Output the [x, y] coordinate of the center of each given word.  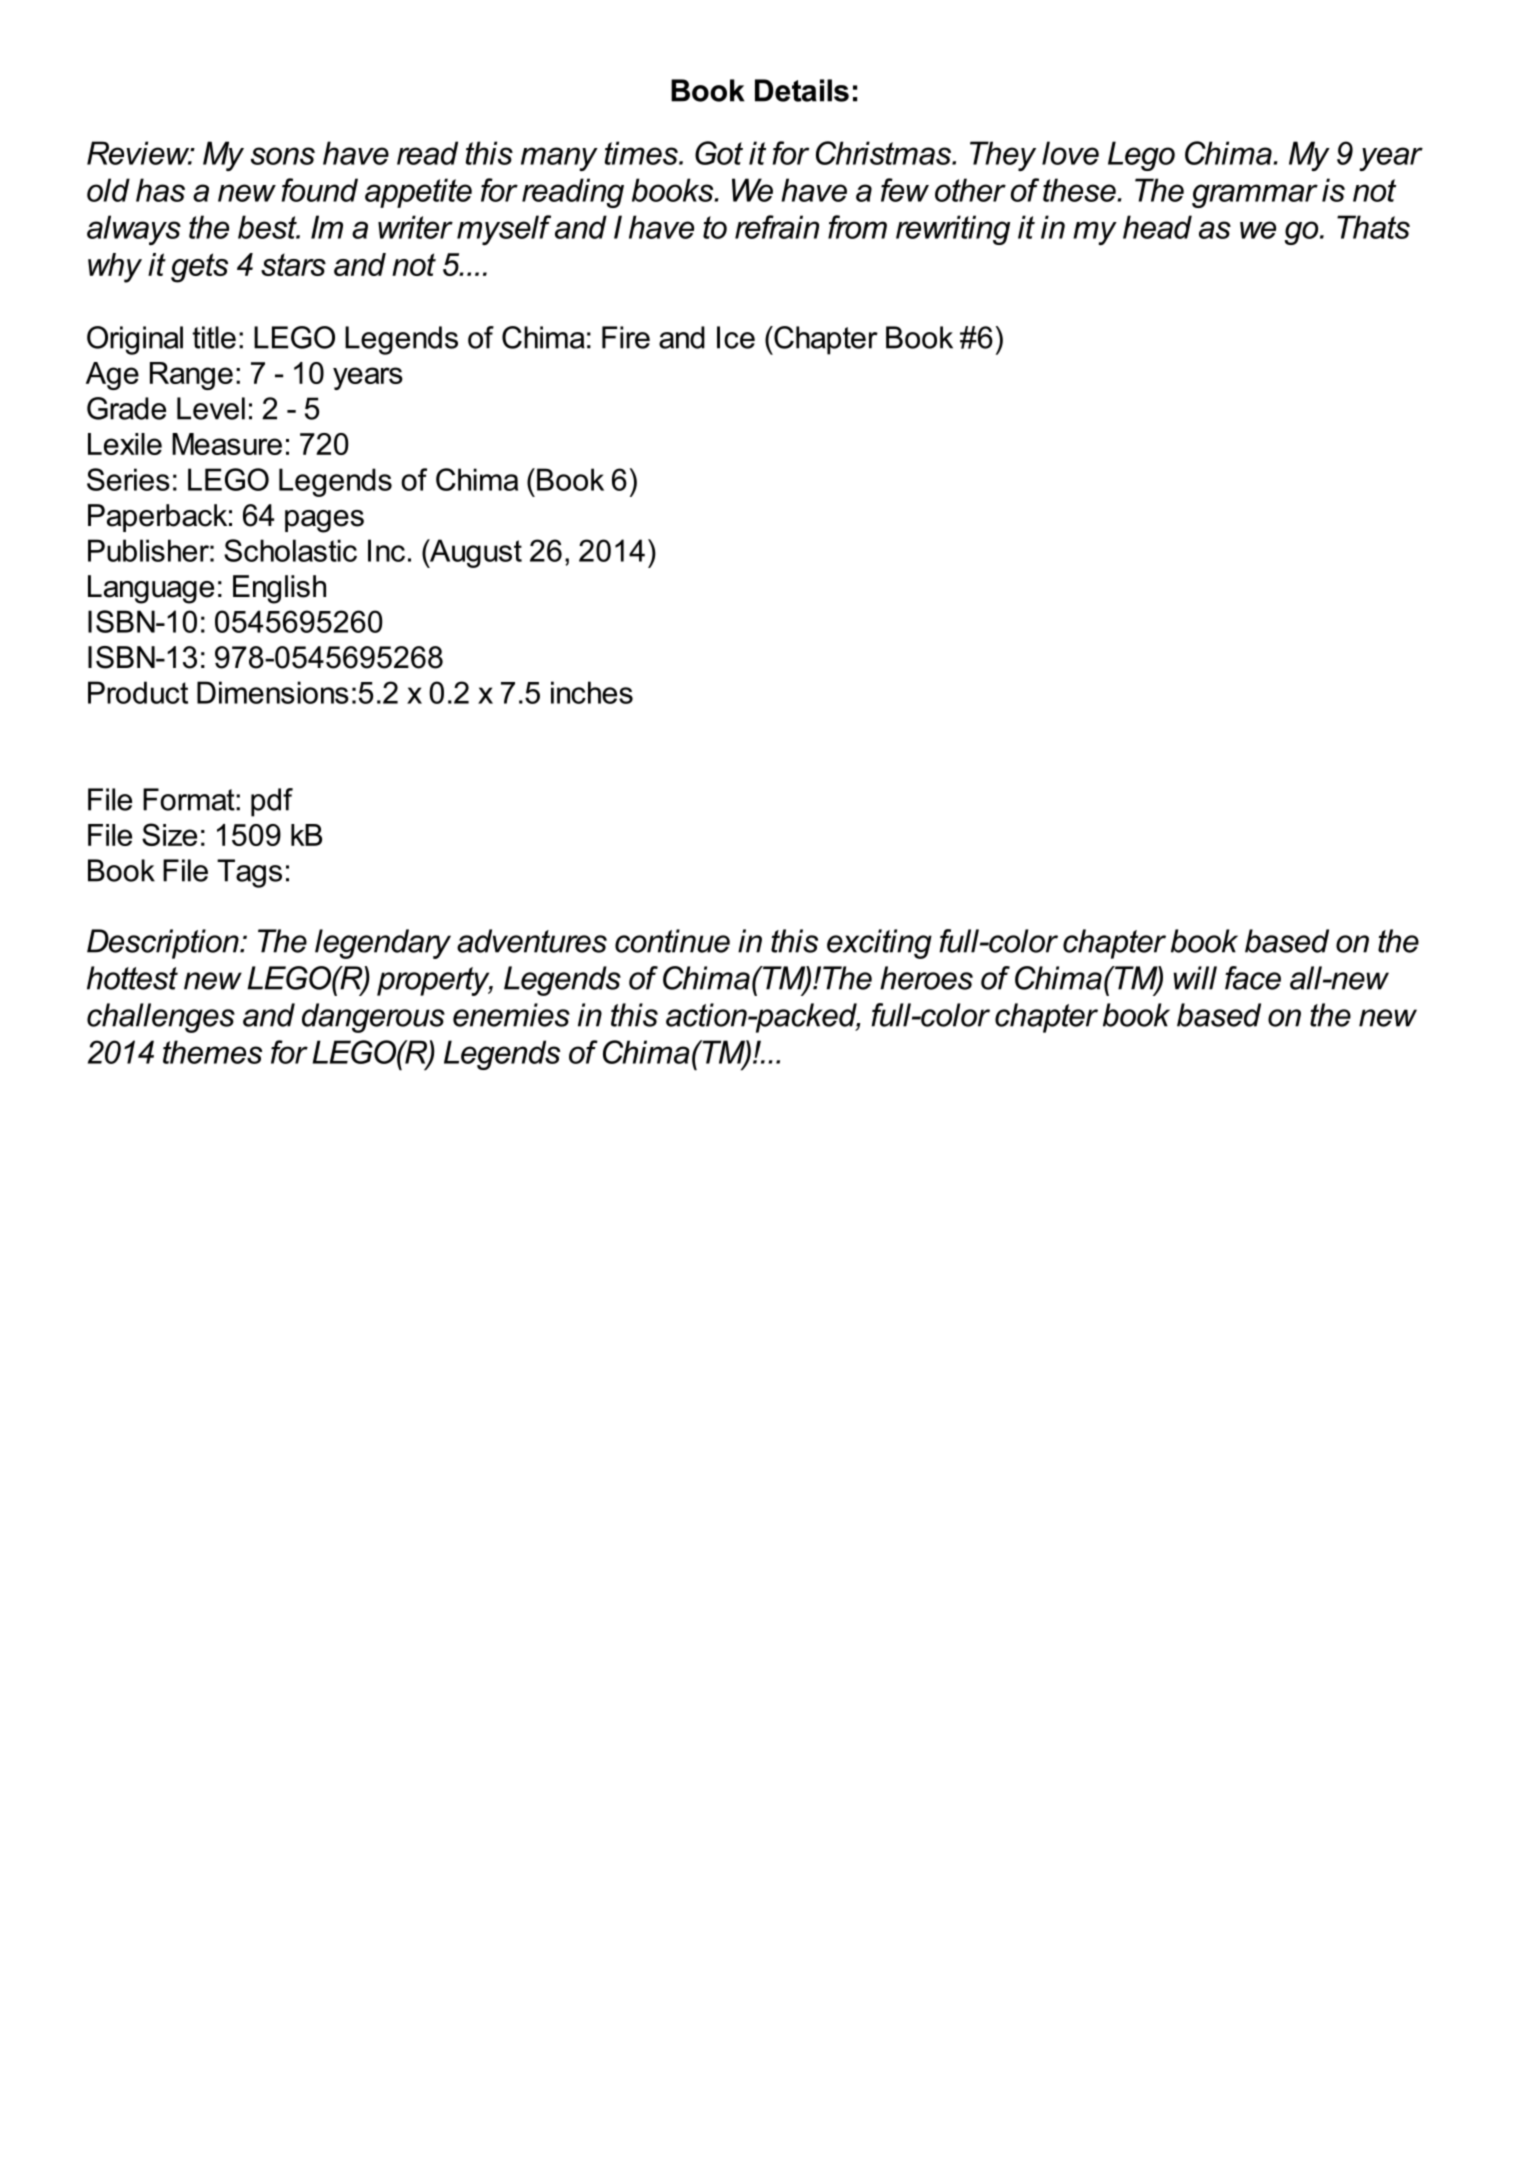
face [1253, 978]
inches [592, 692]
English [279, 589]
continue [672, 941]
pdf [272, 802]
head [1157, 227]
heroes [926, 978]
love [1070, 153]
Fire [626, 337]
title [214, 337]
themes [212, 1052]
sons [283, 156]
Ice [736, 337]
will [1195, 978]
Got [719, 153]
